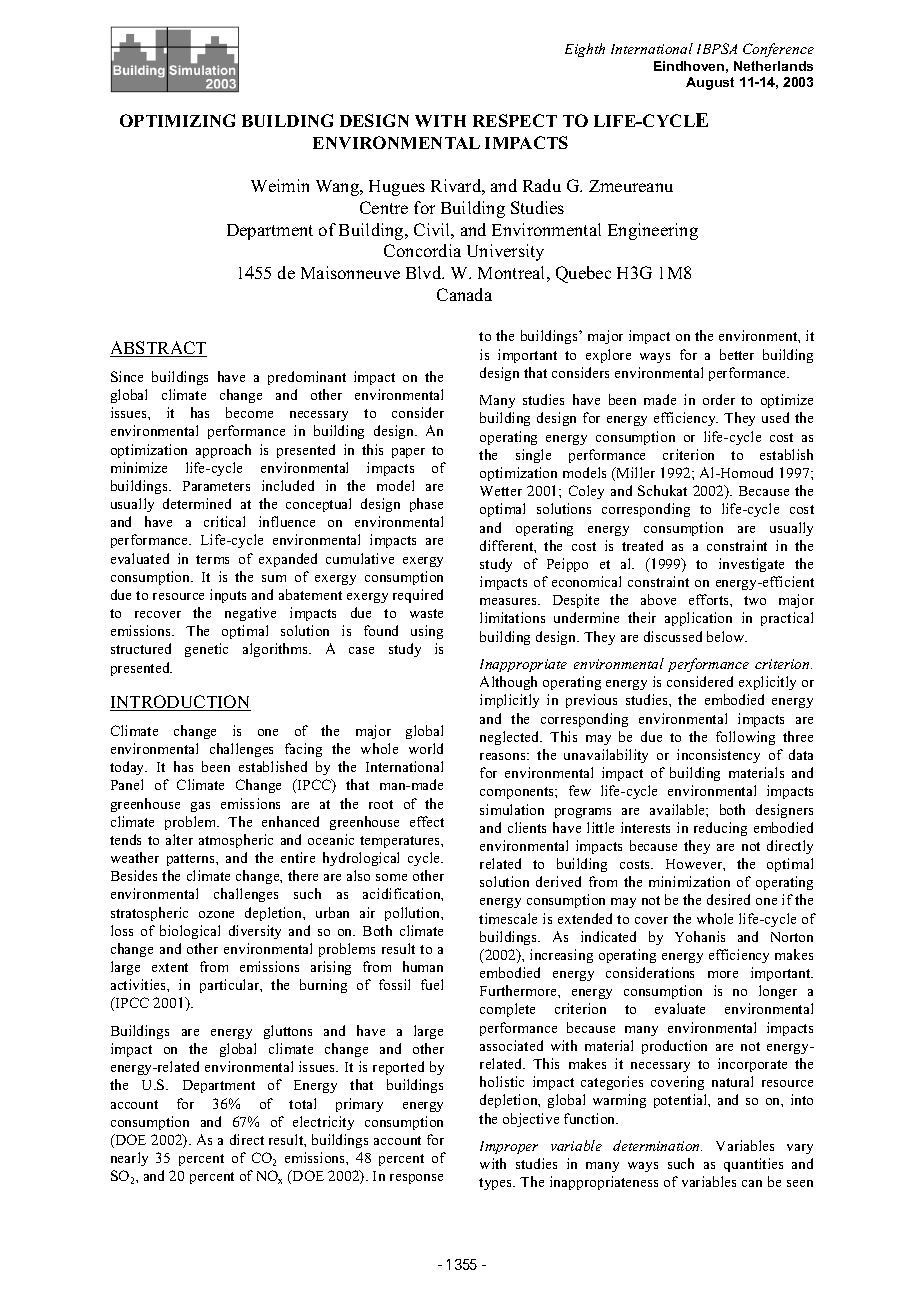 The width and height of the image is (924, 1308). What do you see at coordinates (426, 613) in the image?
I see `waste` at bounding box center [426, 613].
